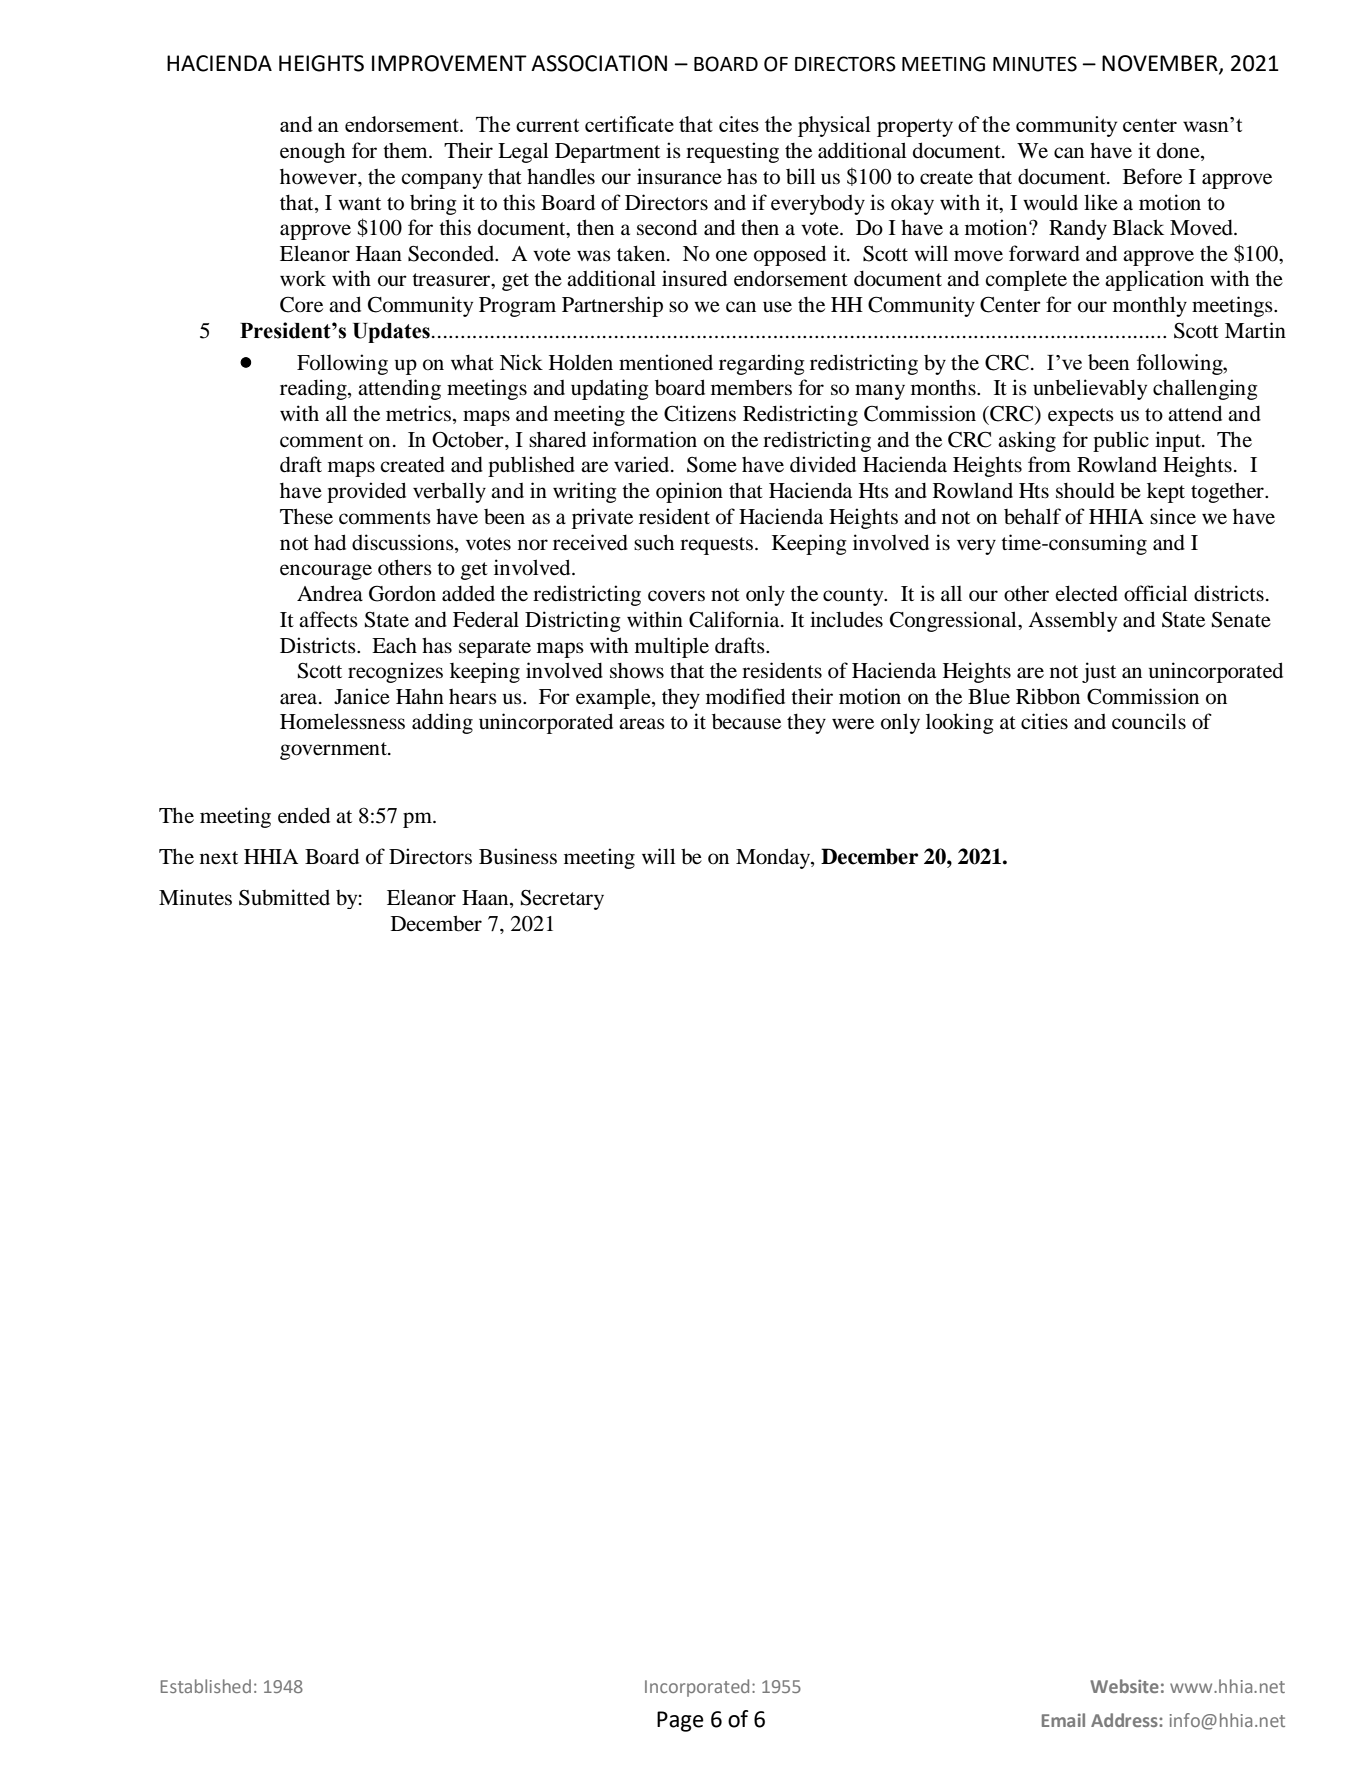 Image resolution: width=1367 pixels, height=1769 pixels. What do you see at coordinates (1124, 1686) in the screenshot?
I see `Website` at bounding box center [1124, 1686].
